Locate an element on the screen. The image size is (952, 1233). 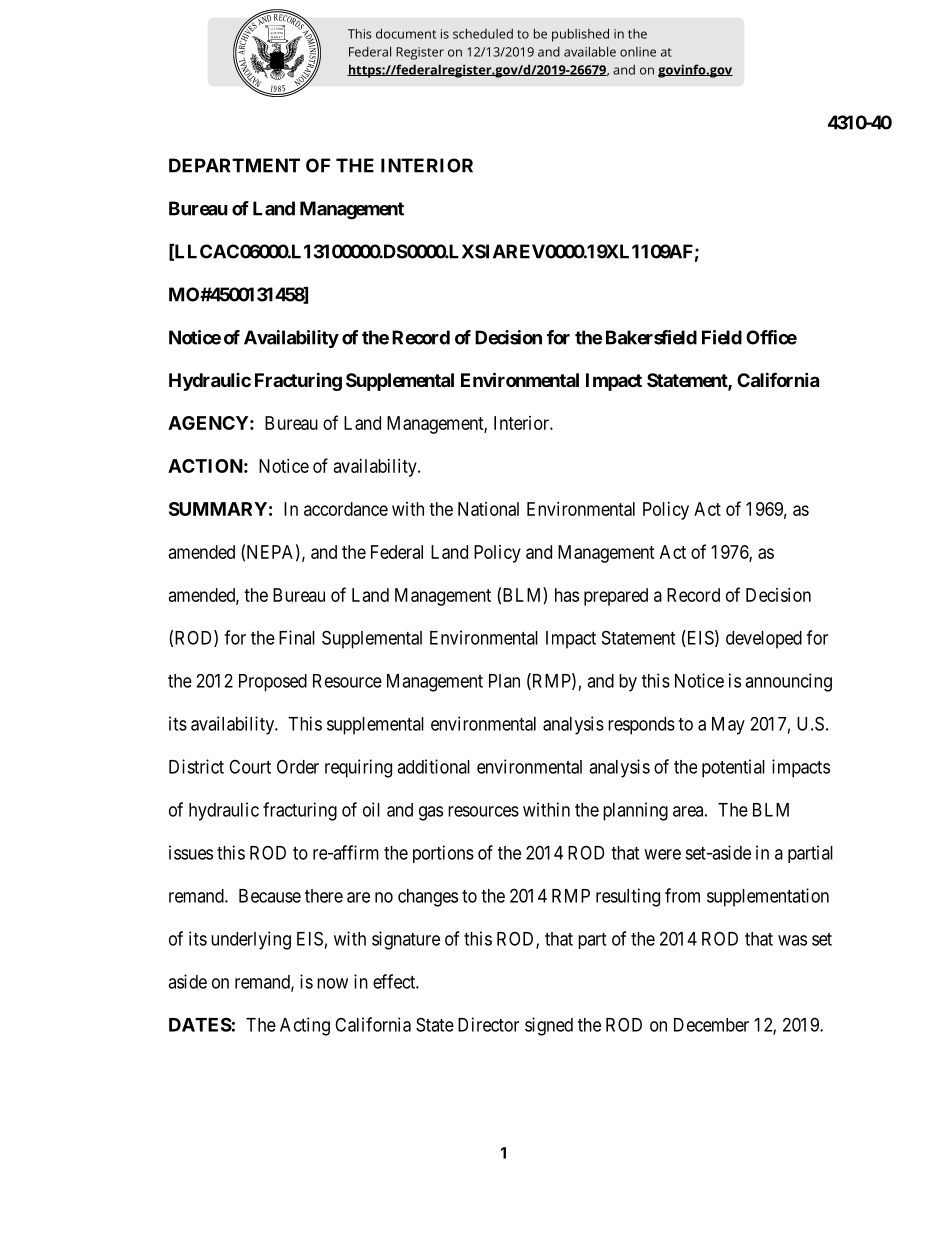
National is located at coordinates (488, 509).
